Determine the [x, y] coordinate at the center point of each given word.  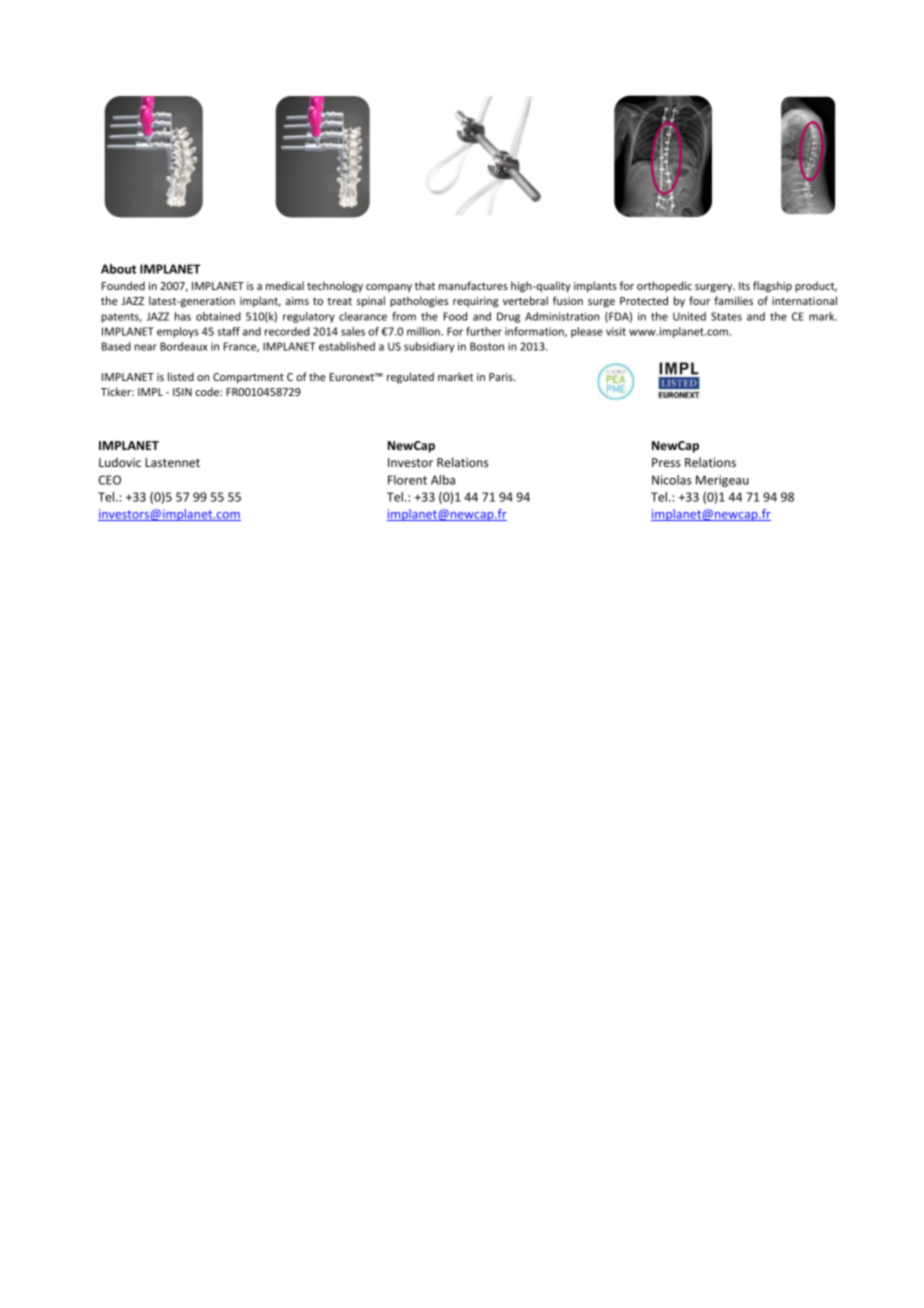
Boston [487, 346]
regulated [410, 378]
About [118, 269]
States [726, 316]
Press [666, 462]
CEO [110, 480]
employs [178, 332]
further [484, 331]
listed [181, 376]
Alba [443, 480]
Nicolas [672, 480]
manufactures [473, 285]
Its [744, 286]
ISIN [182, 392]
